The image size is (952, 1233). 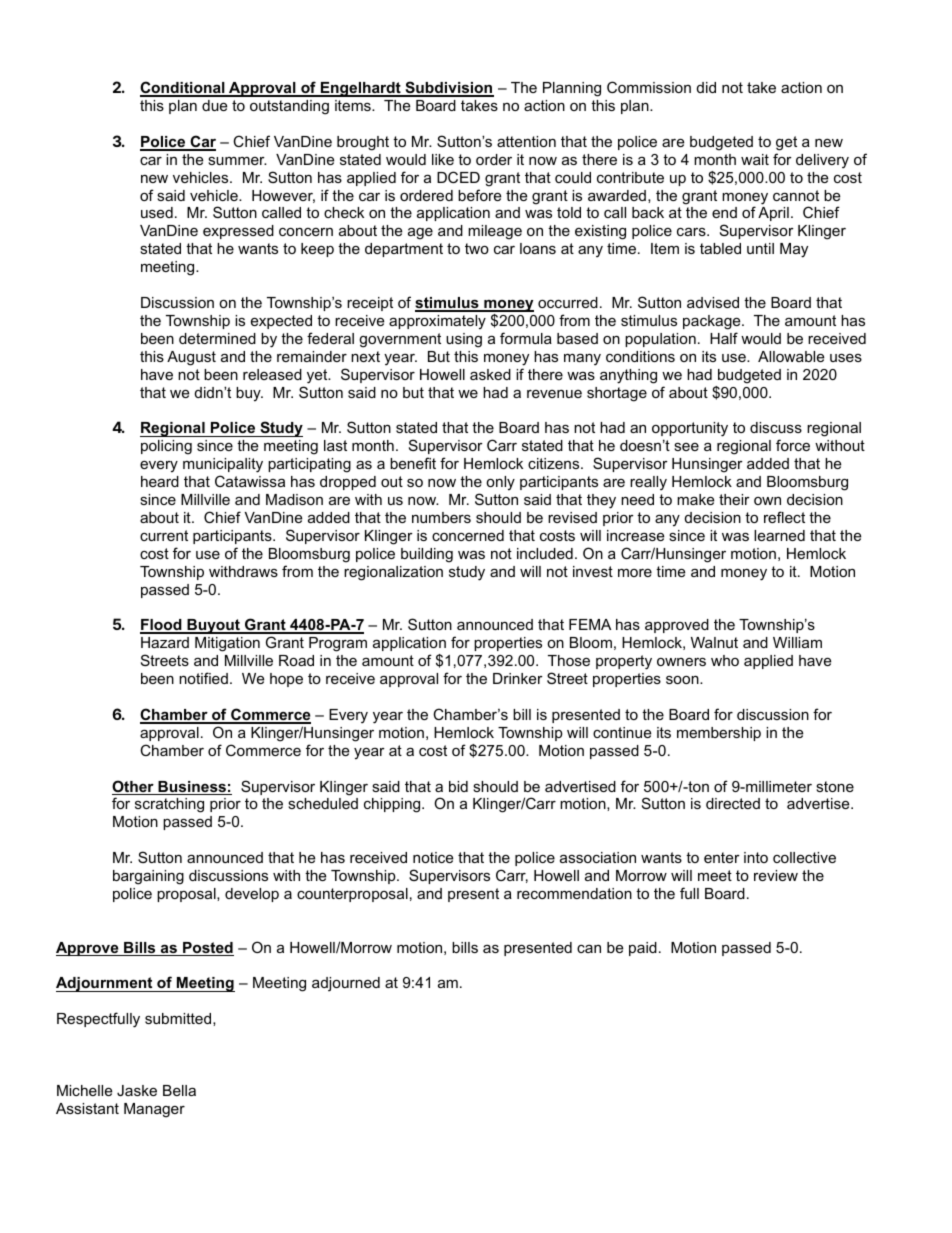 I want to click on due, so click(x=214, y=105).
